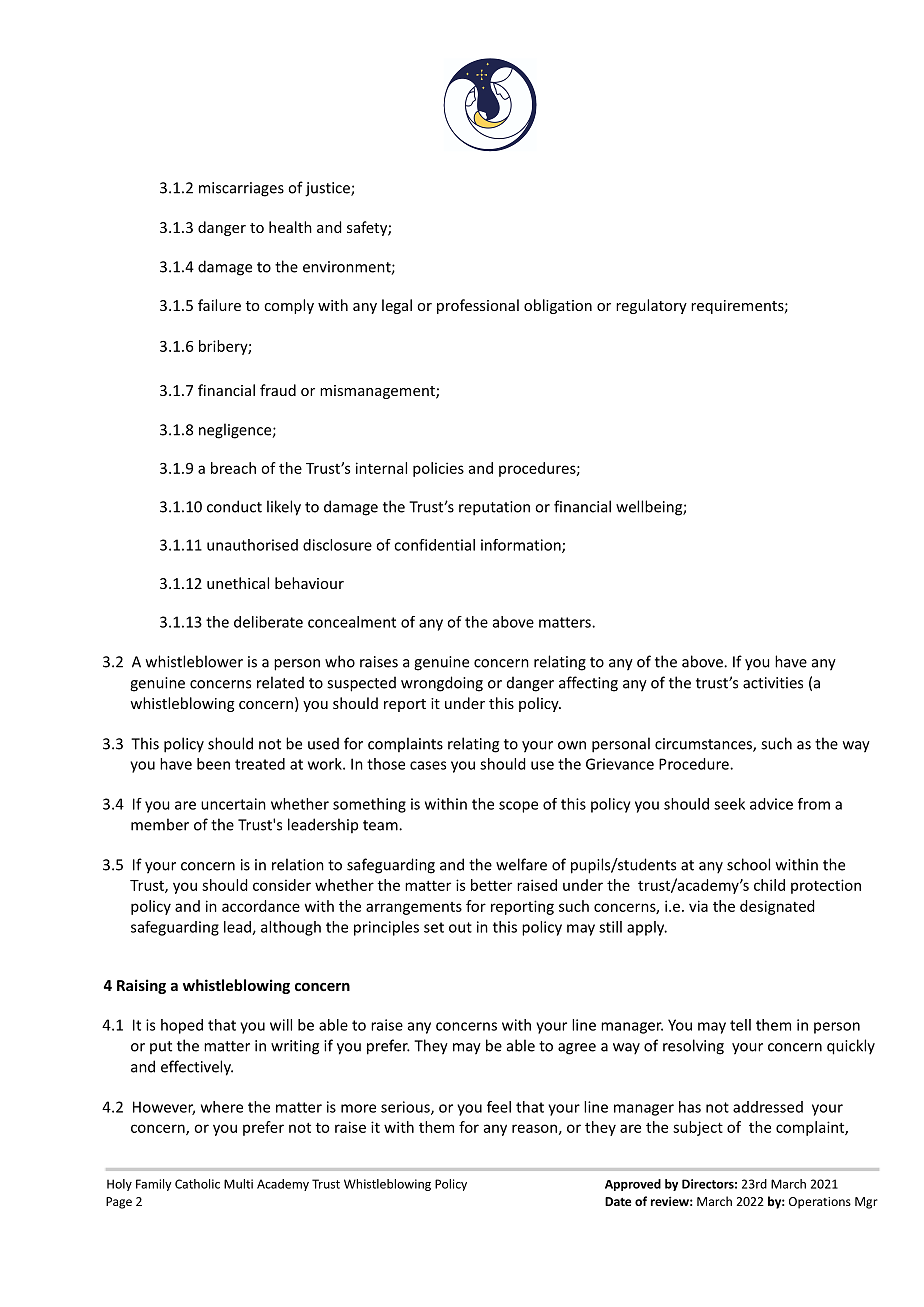  Describe the element at coordinates (820, 1203) in the document. I see `Operations` at that location.
